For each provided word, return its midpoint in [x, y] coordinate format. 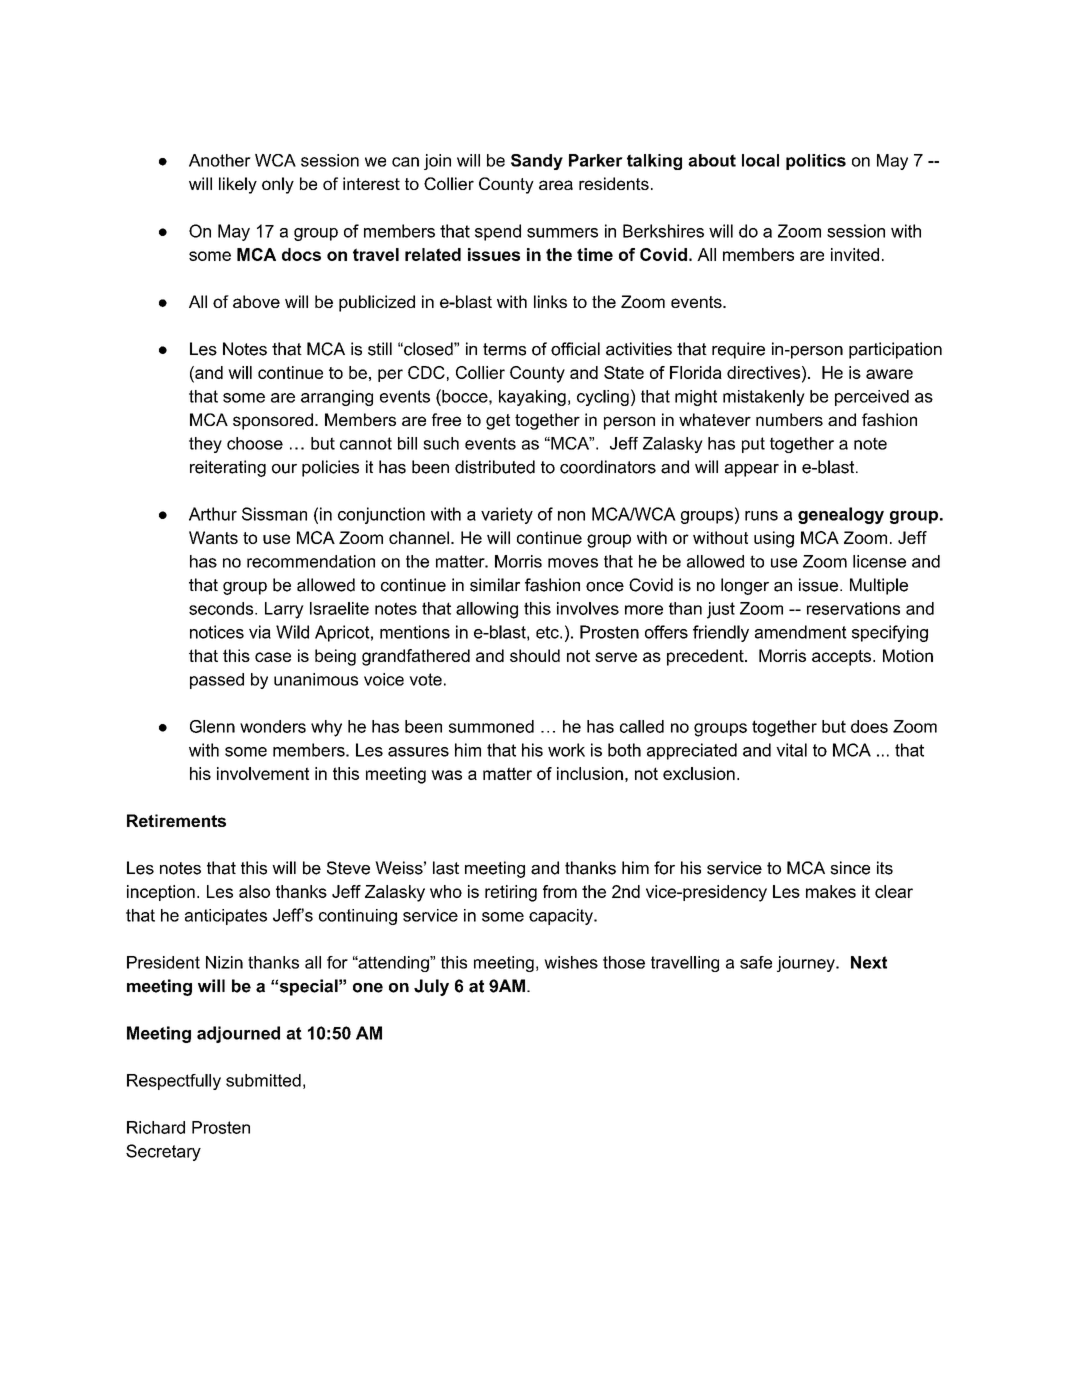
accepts [843, 658]
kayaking [532, 398]
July [431, 987]
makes [831, 891]
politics [816, 162]
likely [238, 185]
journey [807, 964]
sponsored [273, 421]
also [254, 891]
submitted [263, 1080]
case [273, 657]
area [556, 185]
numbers [789, 419]
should [535, 655]
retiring [511, 893]
